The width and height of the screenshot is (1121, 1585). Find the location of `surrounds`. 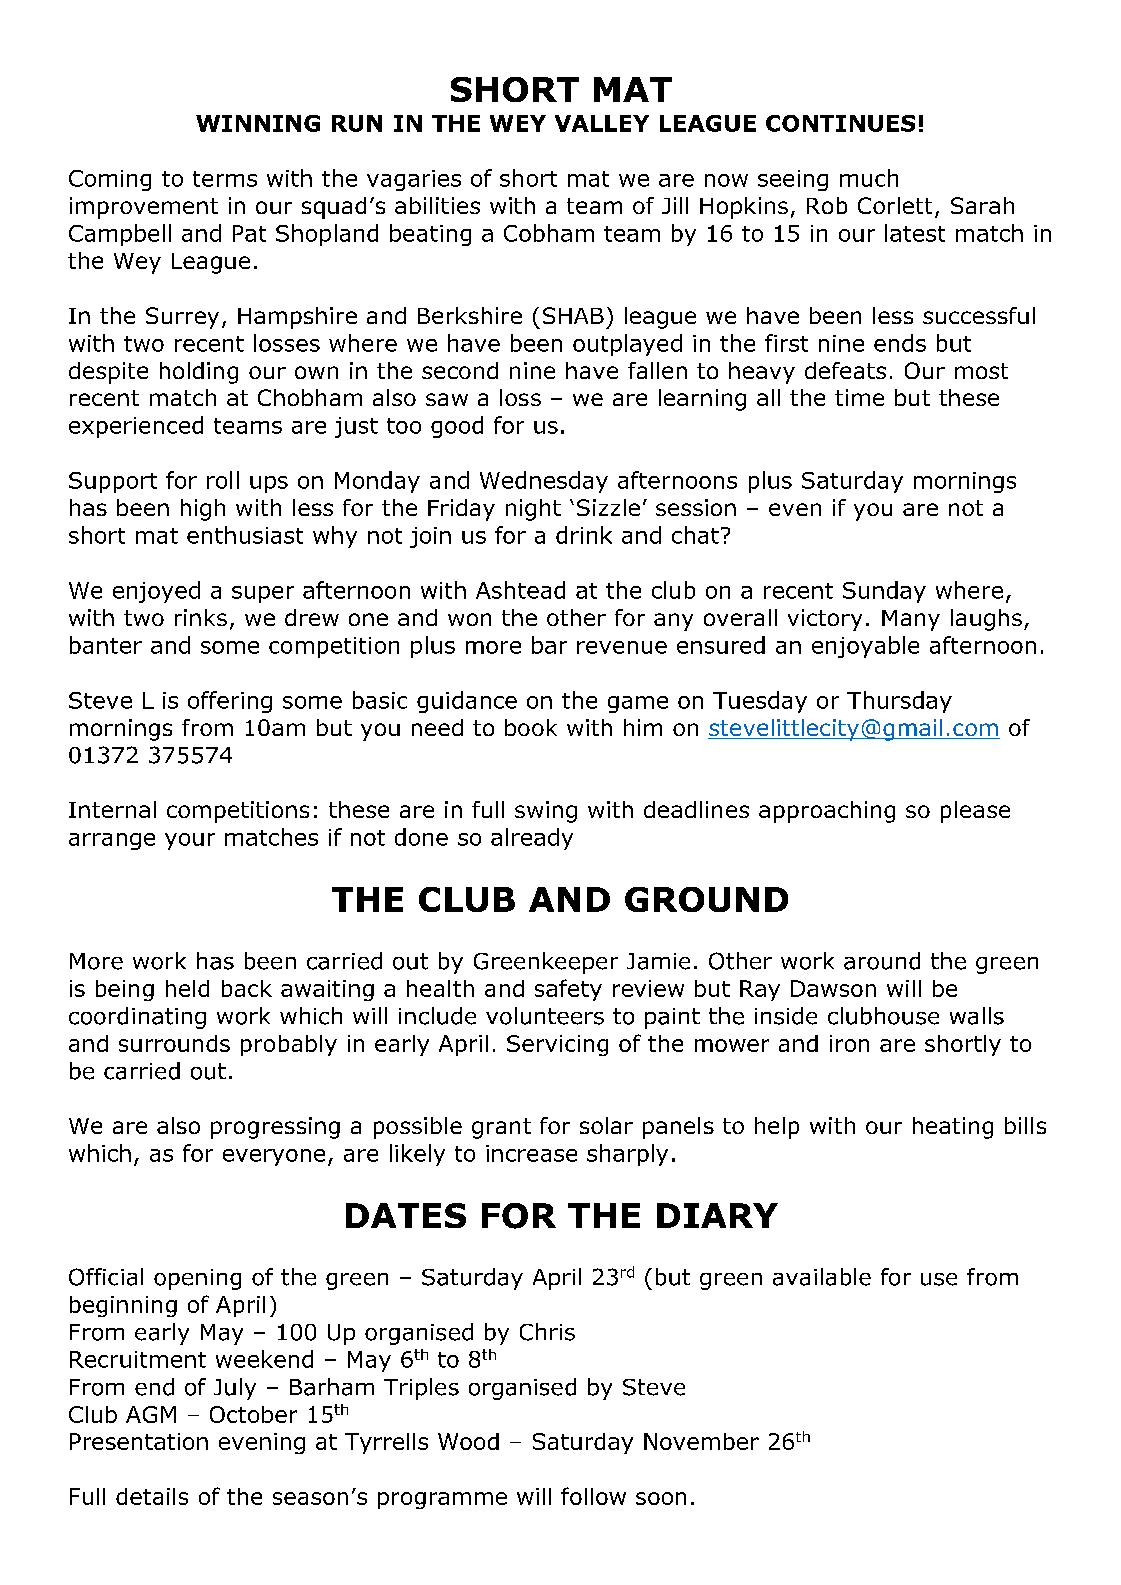

surrounds is located at coordinates (174, 1043).
